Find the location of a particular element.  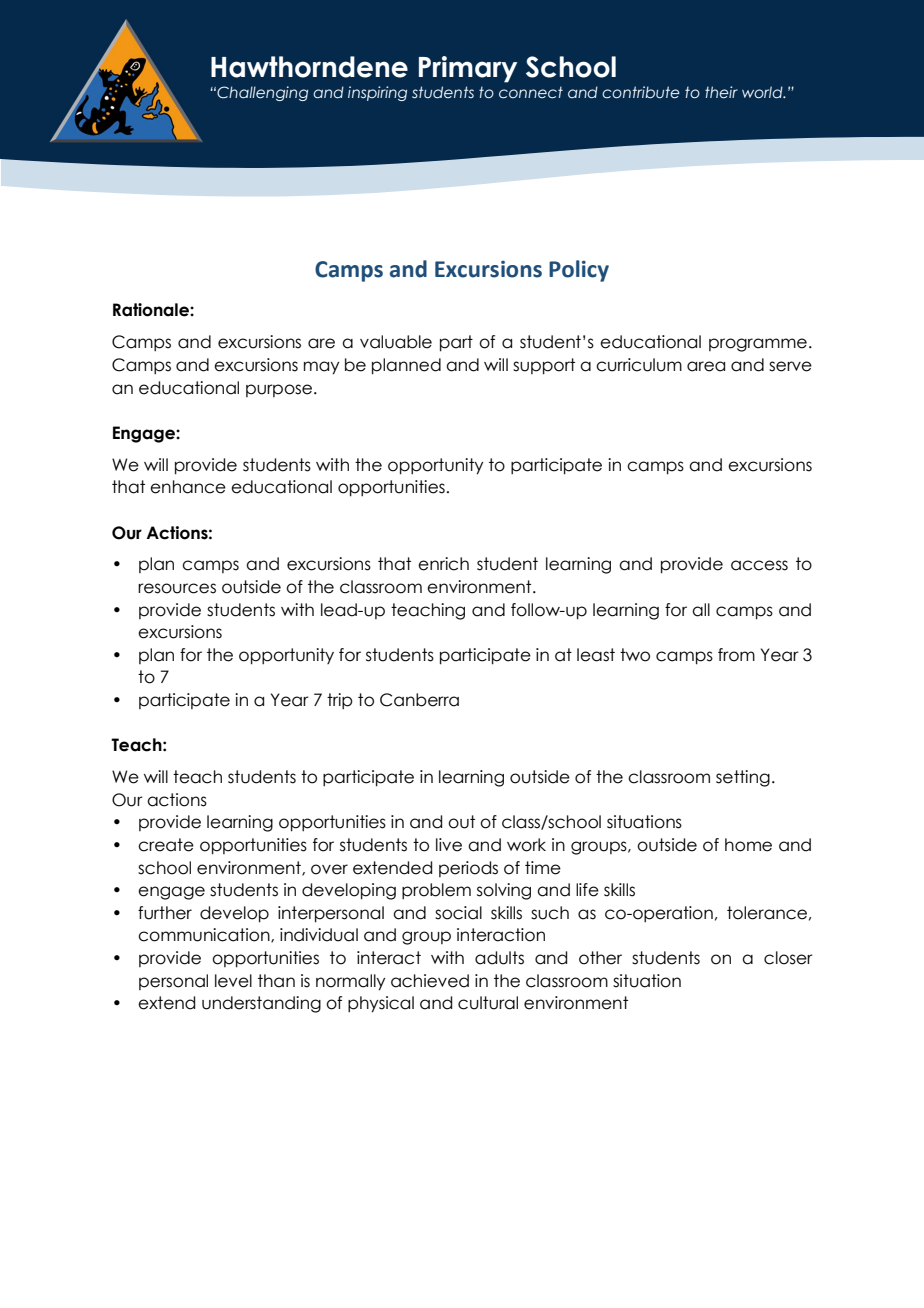

their is located at coordinates (721, 92).
